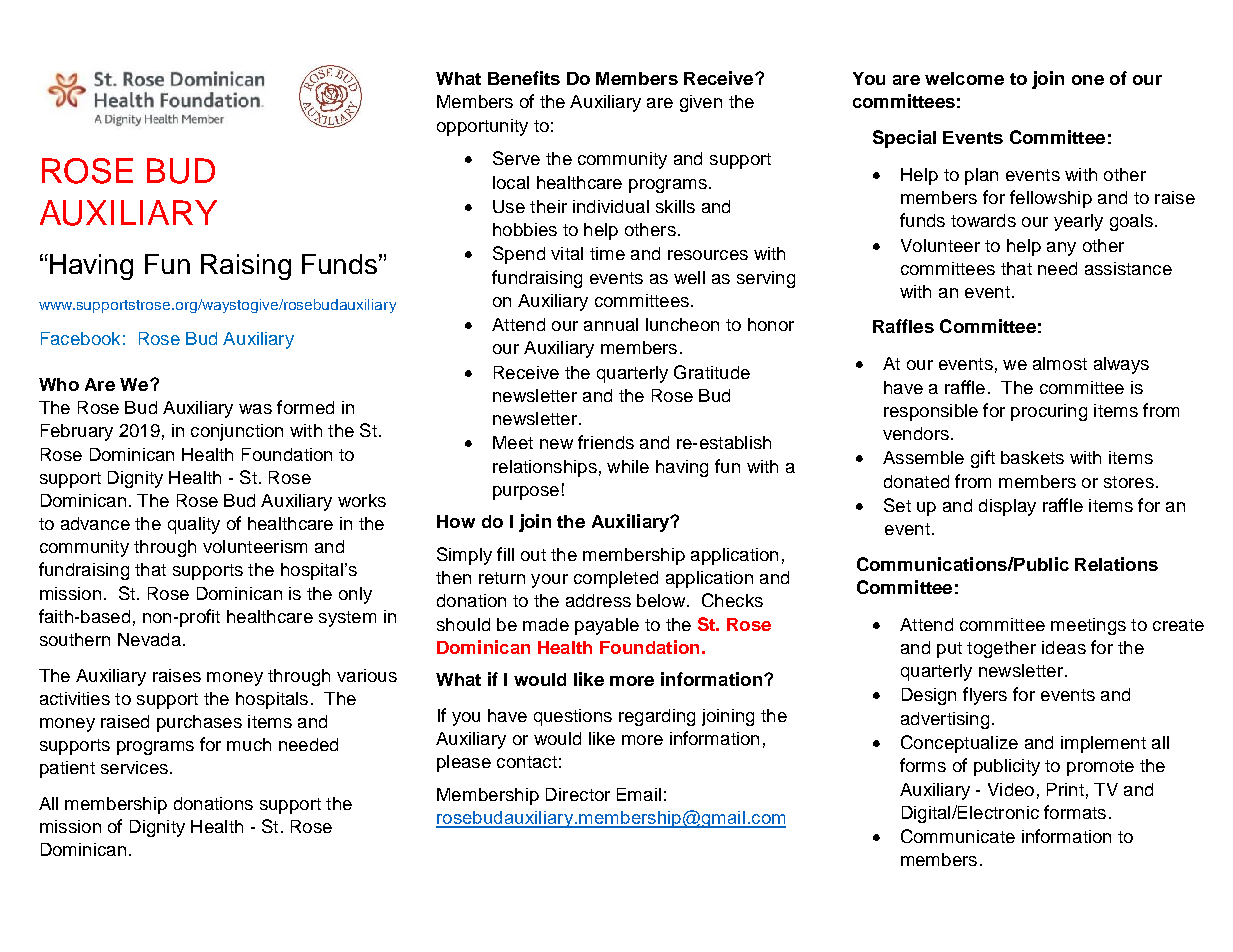 The height and width of the image is (952, 1233). Describe the element at coordinates (134, 767) in the image. I see `services` at that location.
